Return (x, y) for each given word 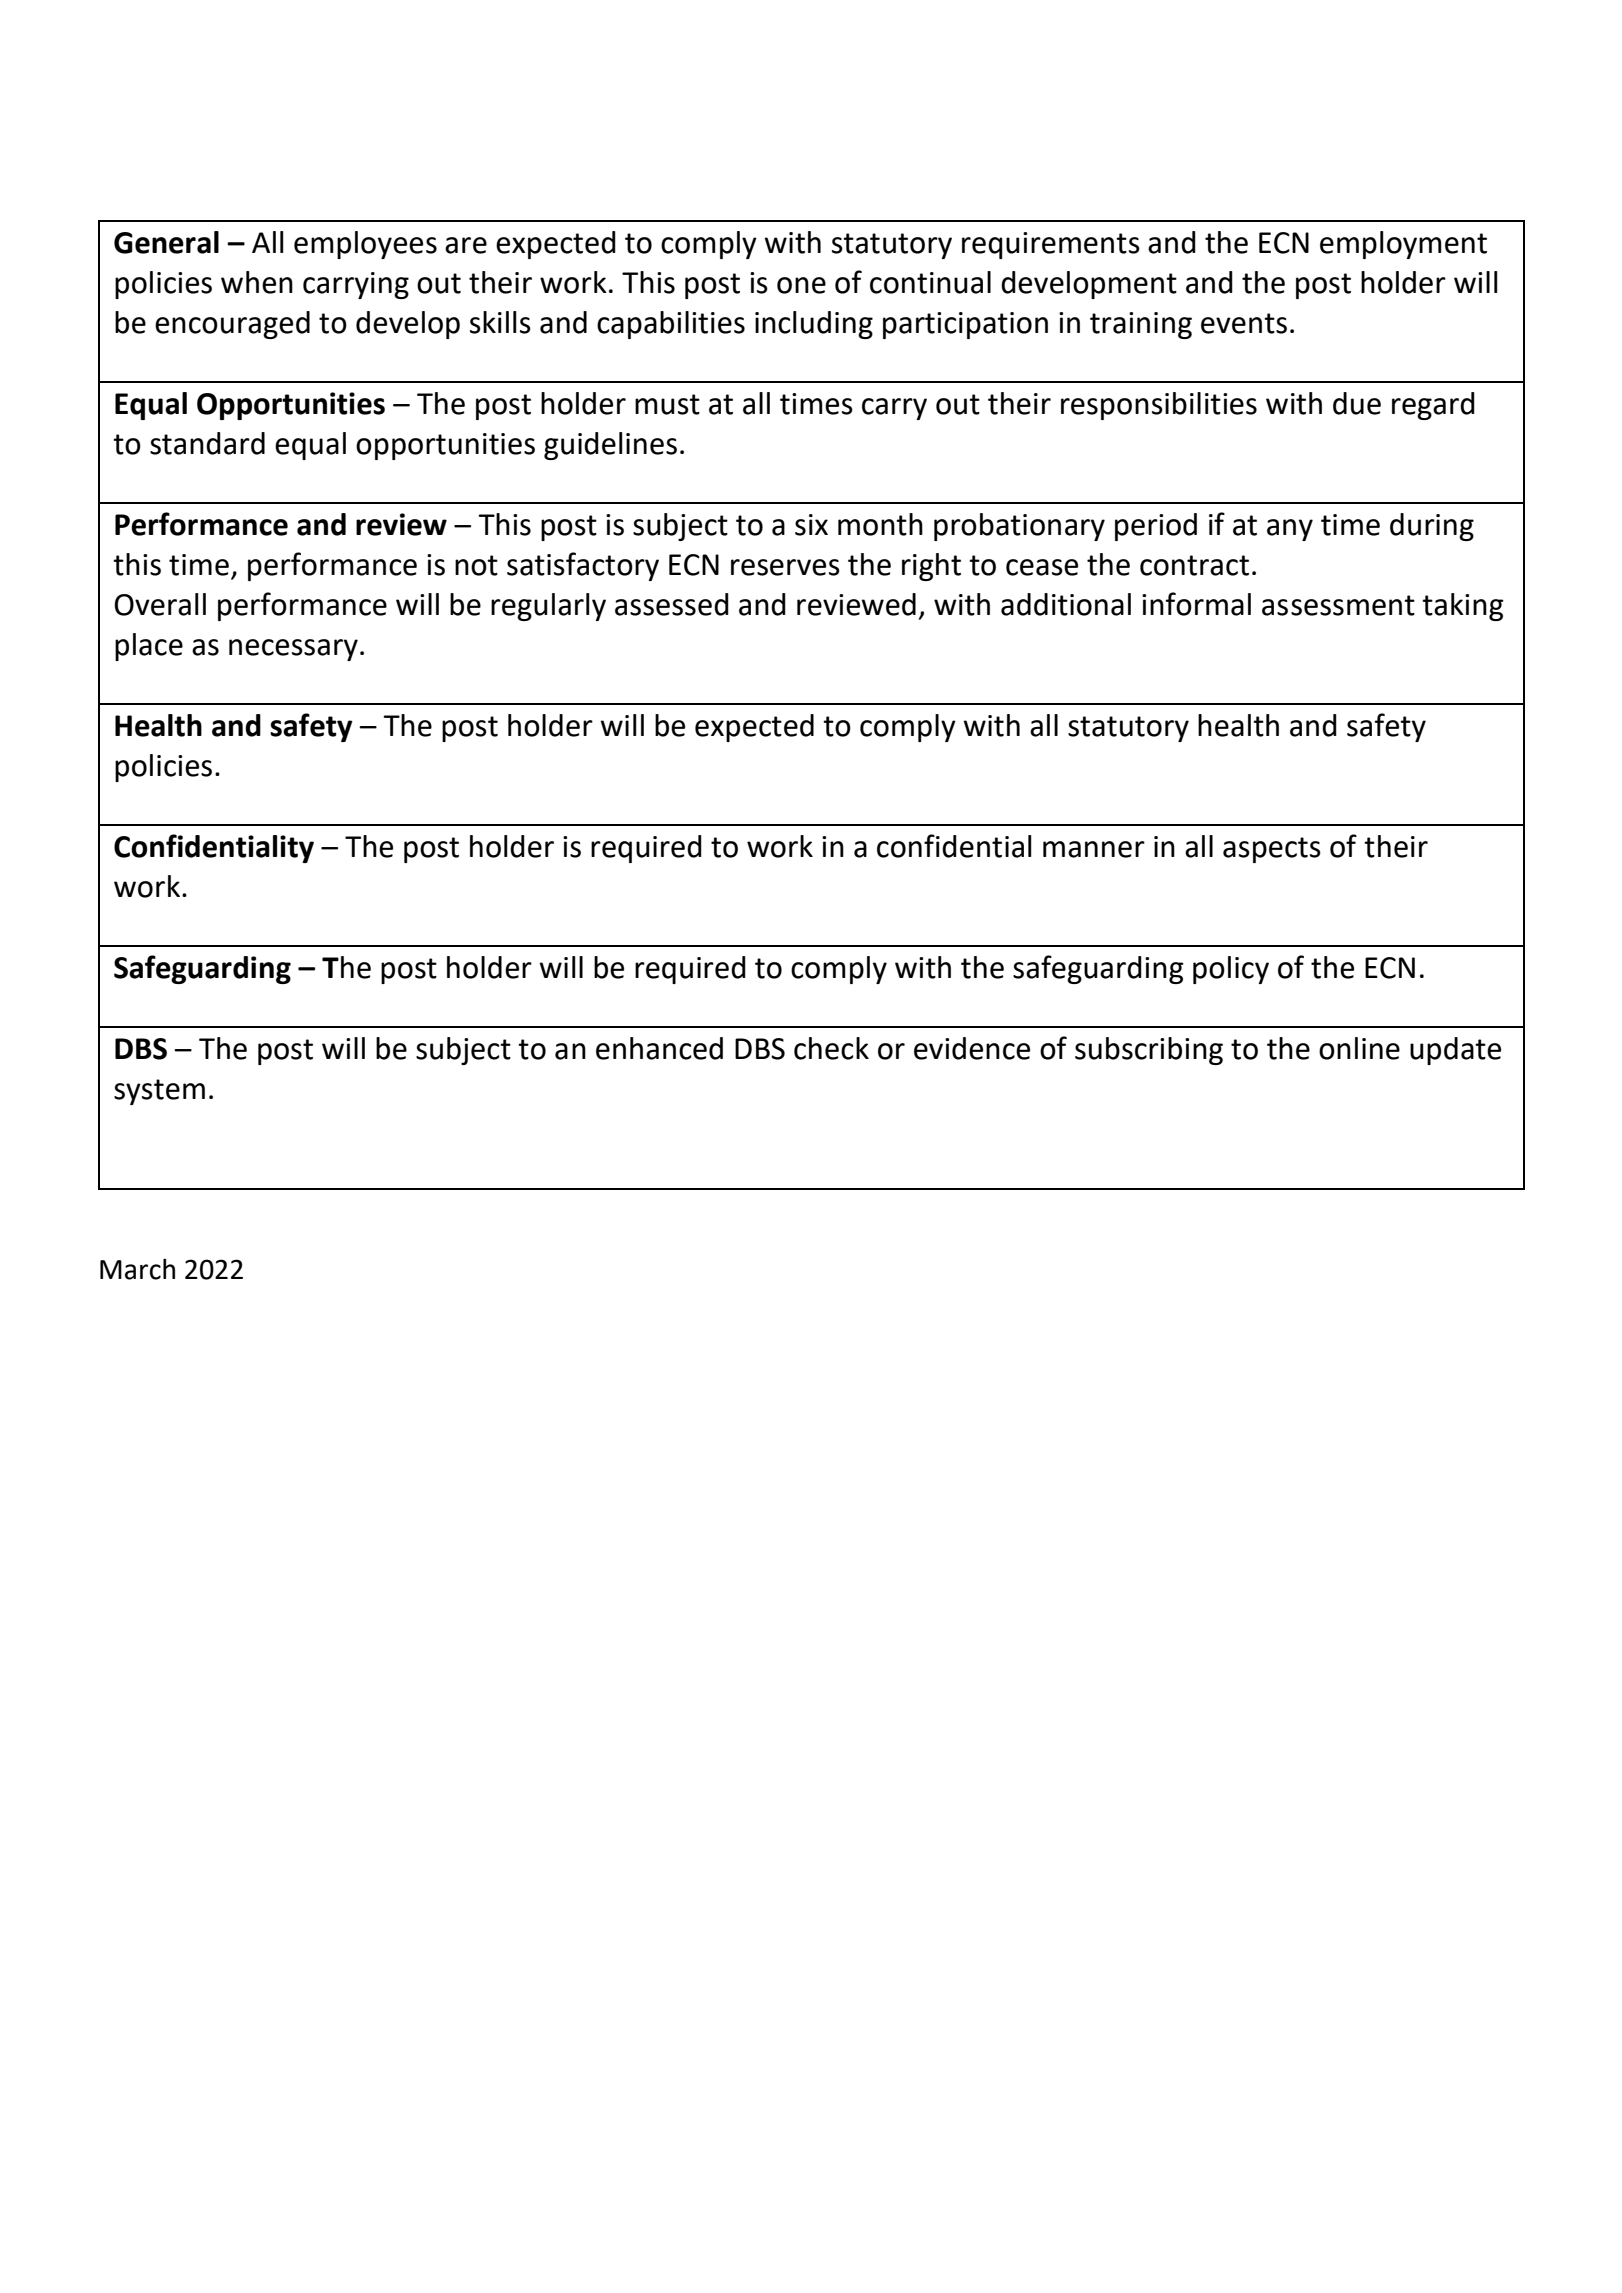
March (137, 1269)
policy (1231, 970)
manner (1094, 849)
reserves (785, 567)
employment (1403, 245)
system (159, 1092)
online (1359, 1048)
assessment (1338, 605)
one (801, 285)
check (831, 1048)
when (257, 282)
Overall (160, 604)
